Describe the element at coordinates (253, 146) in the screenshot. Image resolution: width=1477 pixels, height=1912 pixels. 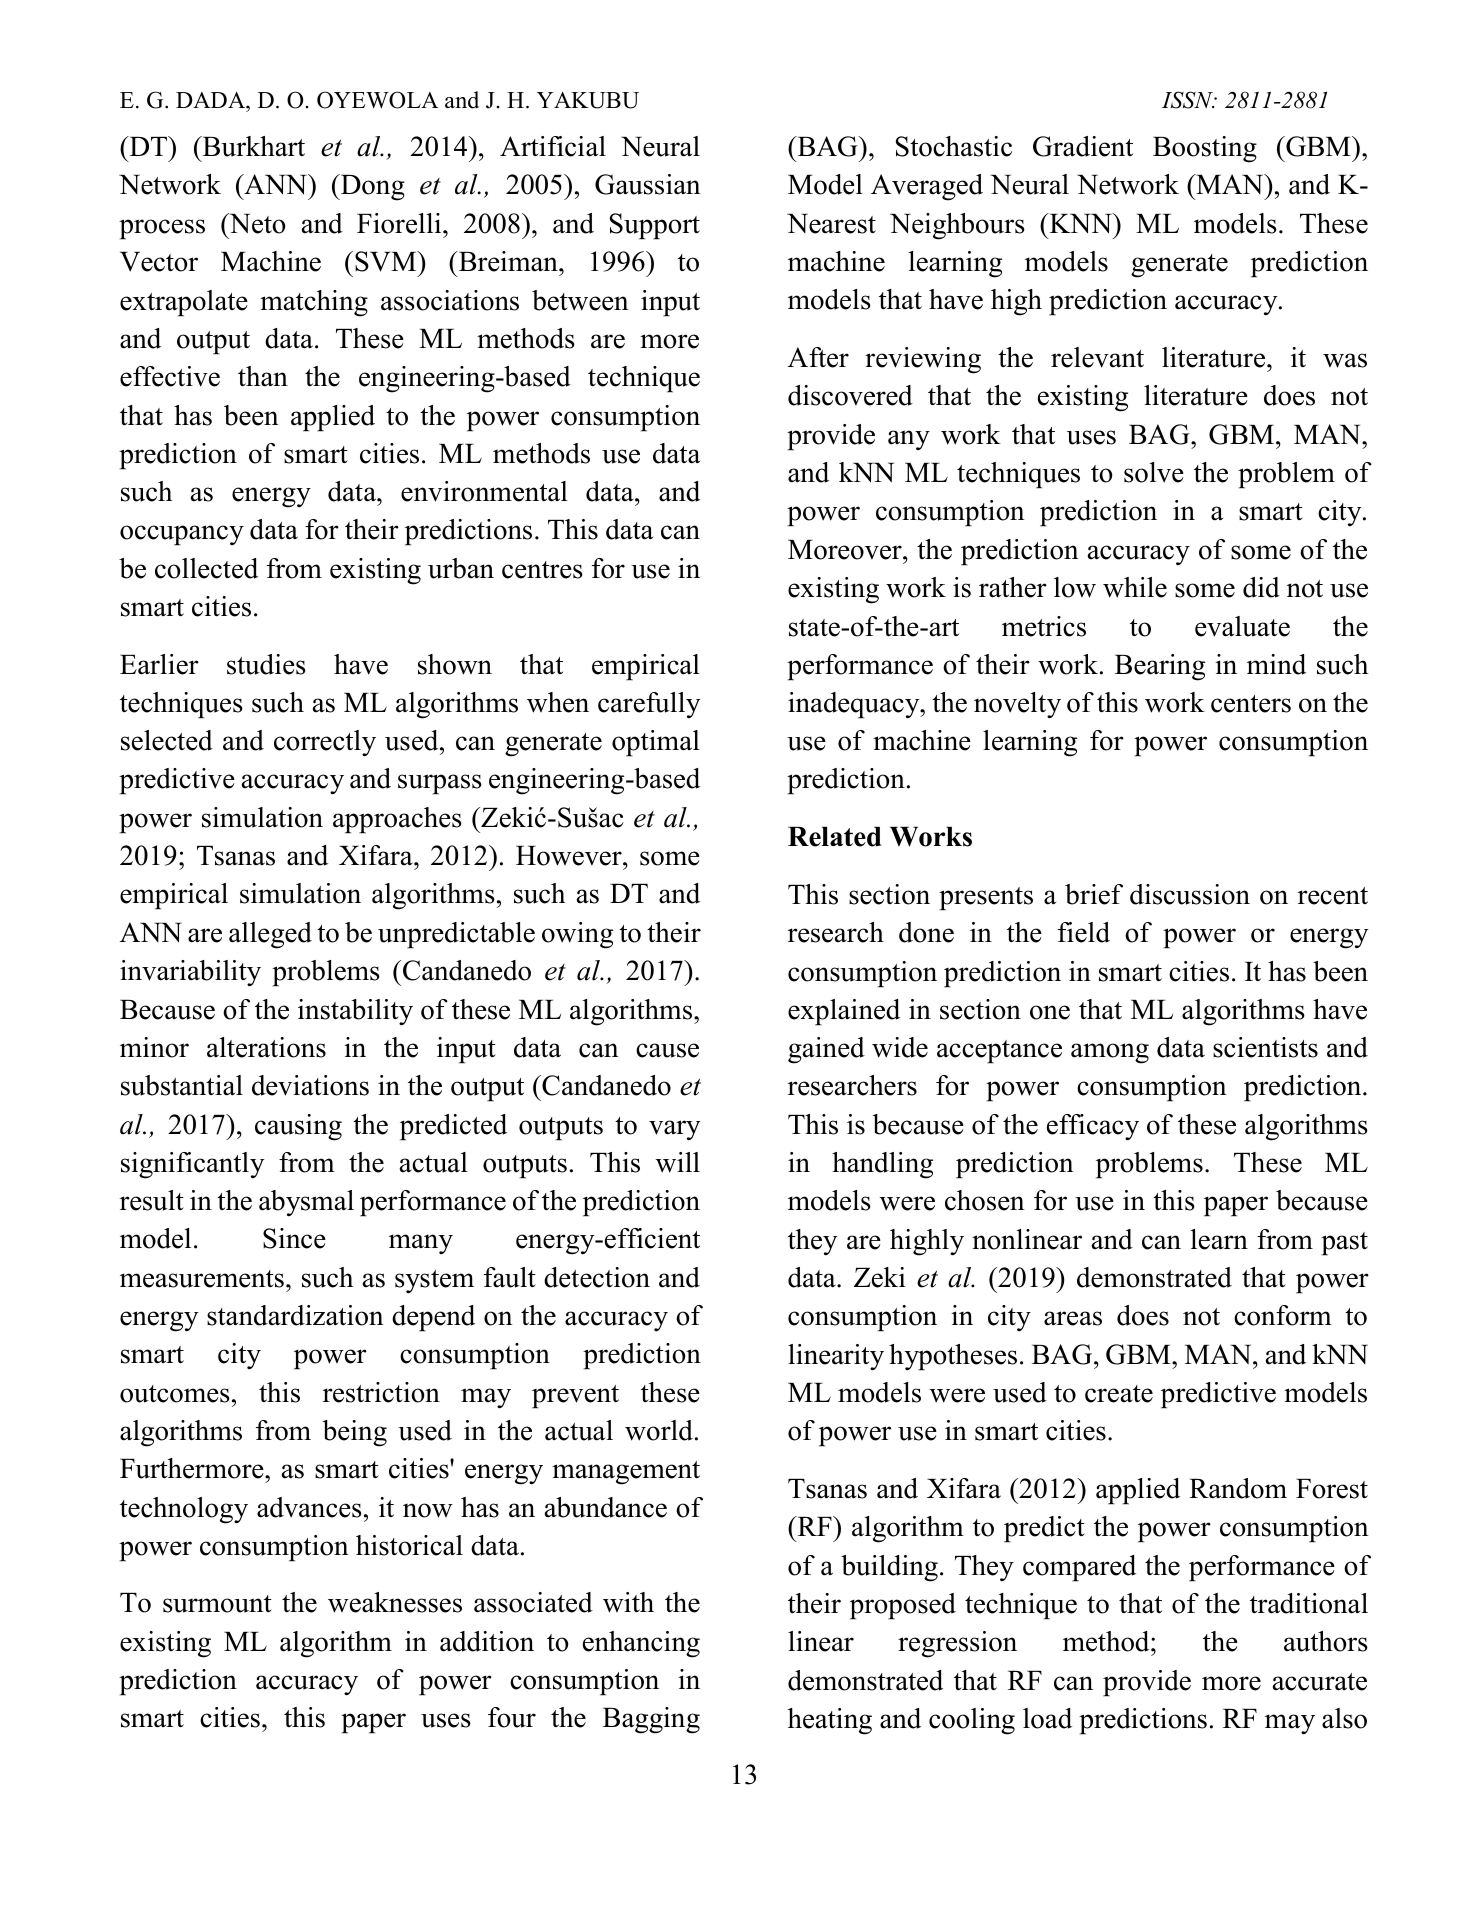
I see `Burkhart` at that location.
